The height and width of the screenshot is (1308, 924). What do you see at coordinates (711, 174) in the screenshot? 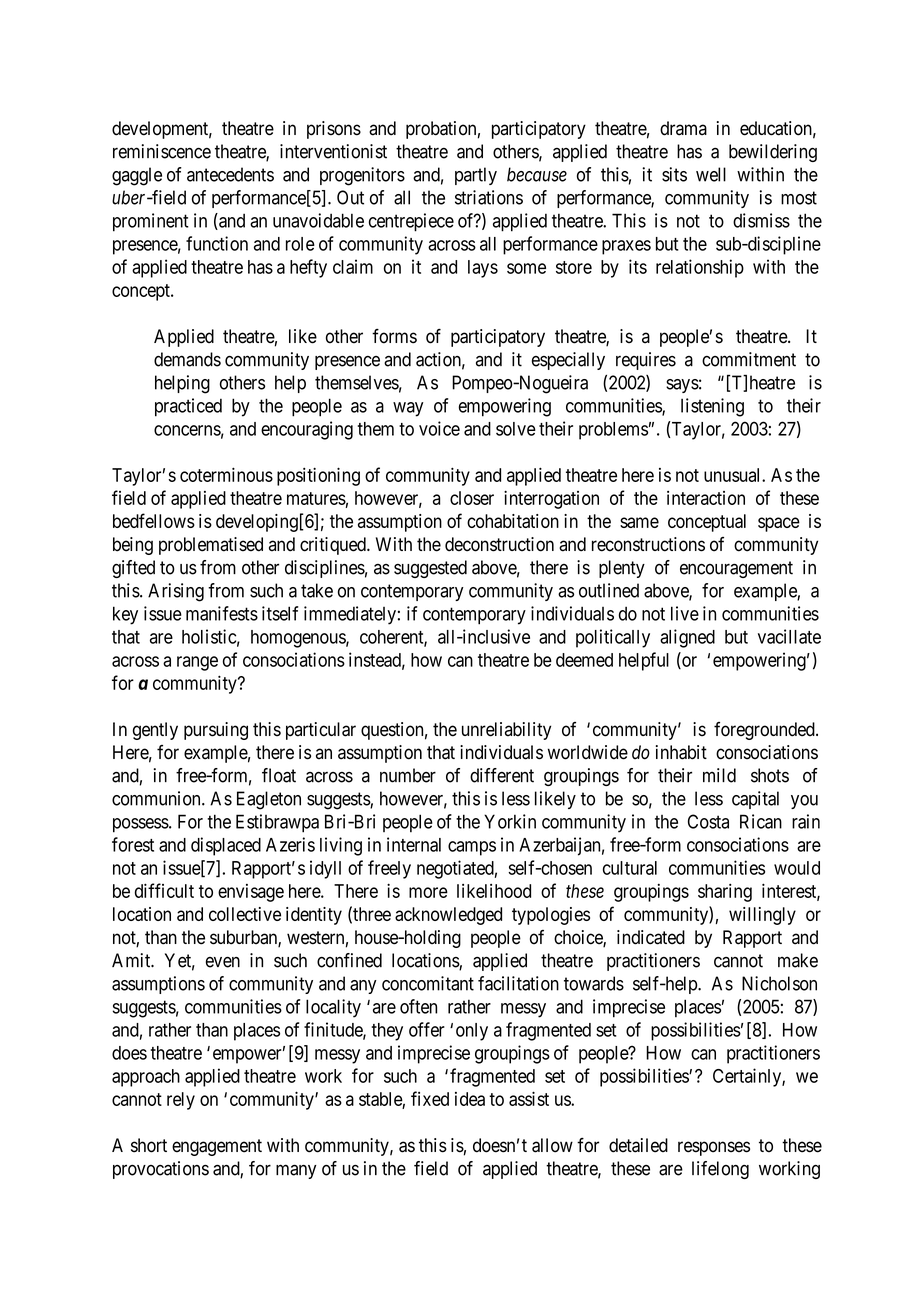
I see `well` at bounding box center [711, 174].
